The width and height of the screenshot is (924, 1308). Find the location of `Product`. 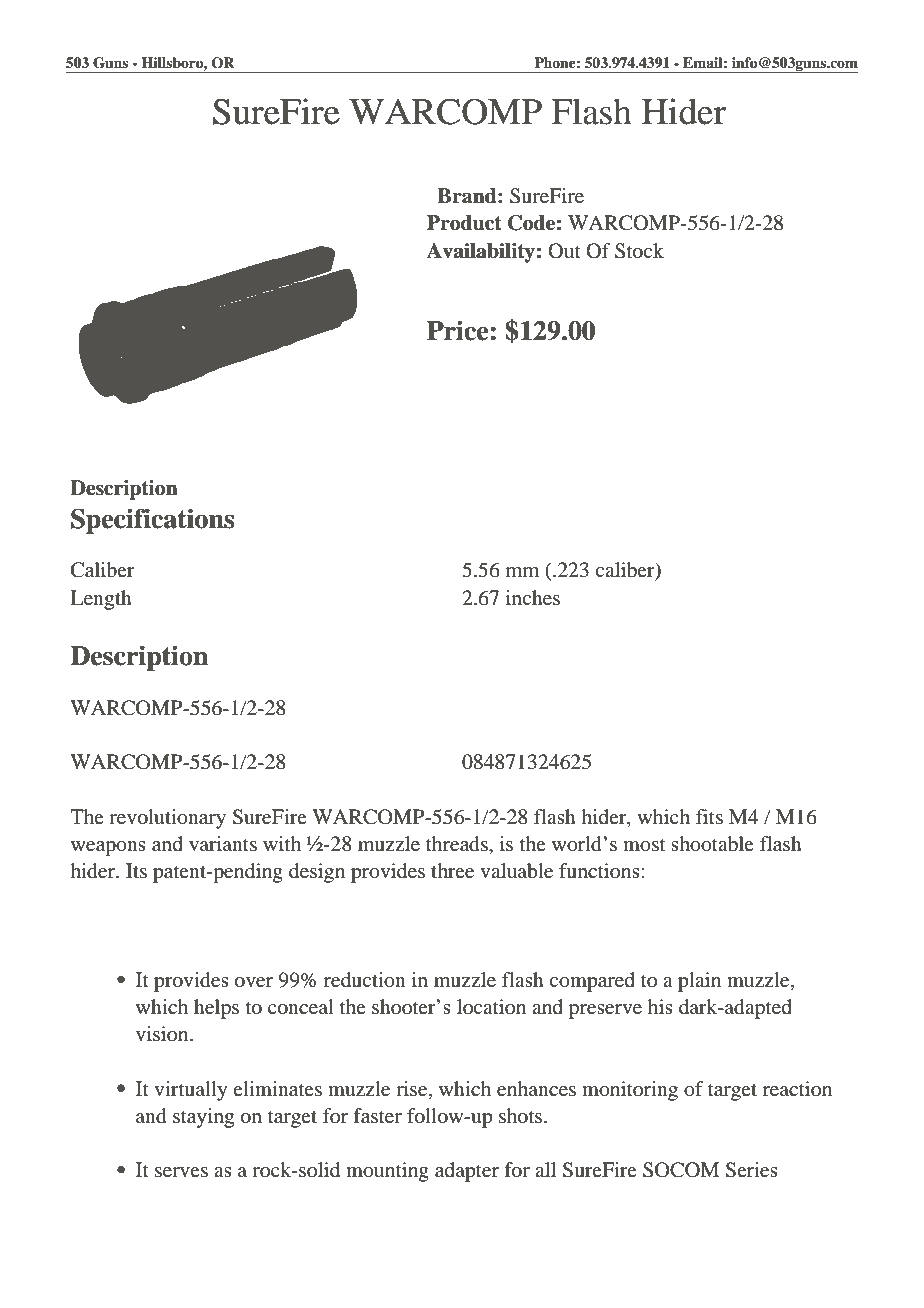

Product is located at coordinates (464, 223).
